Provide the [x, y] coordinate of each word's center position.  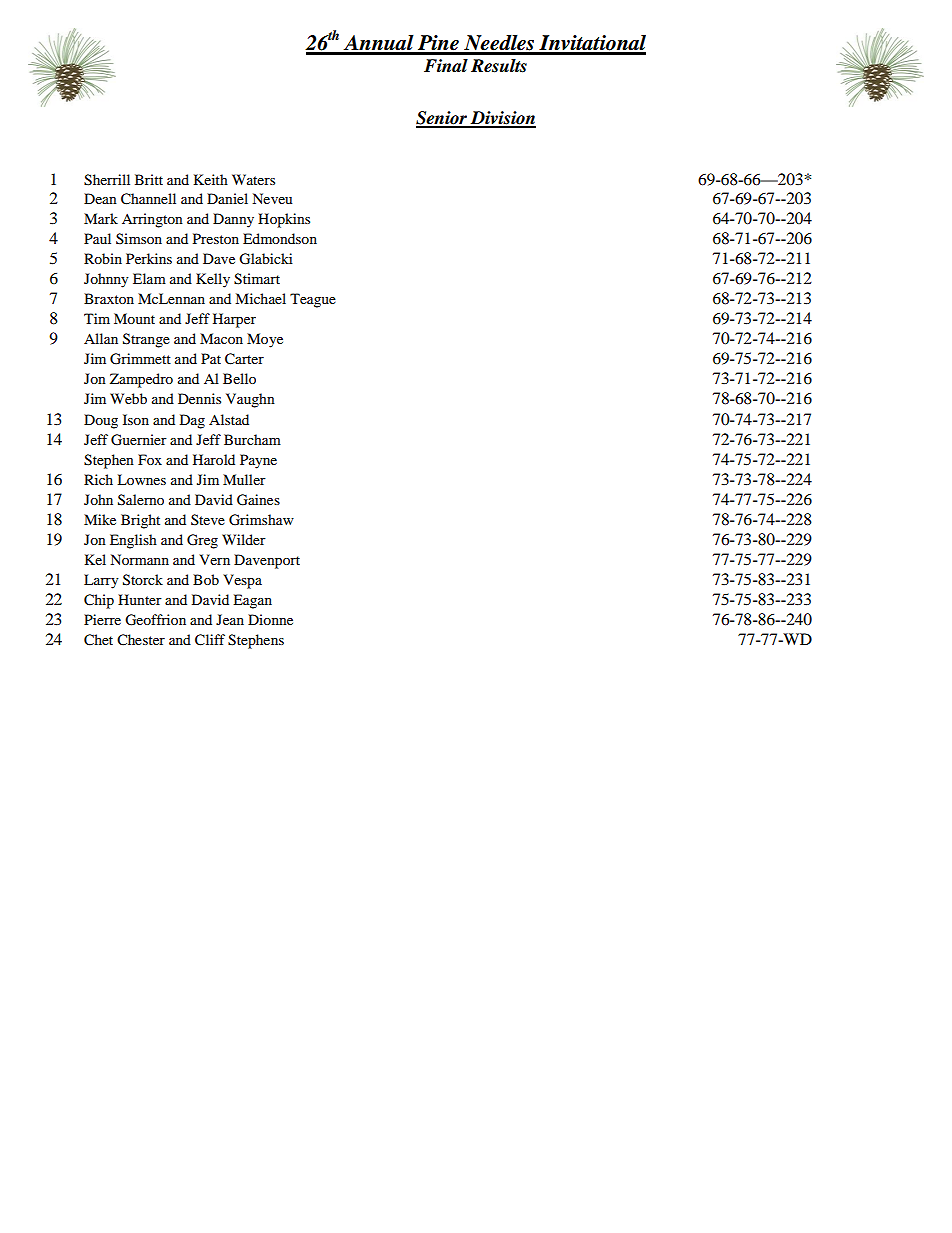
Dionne [270, 619]
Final [446, 66]
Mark [101, 218]
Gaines [258, 500]
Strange [146, 340]
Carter [244, 359]
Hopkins [284, 220]
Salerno [141, 500]
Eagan [252, 601]
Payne [258, 461]
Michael [260, 298]
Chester [141, 640]
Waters [253, 179]
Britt [149, 179]
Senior [443, 119]
